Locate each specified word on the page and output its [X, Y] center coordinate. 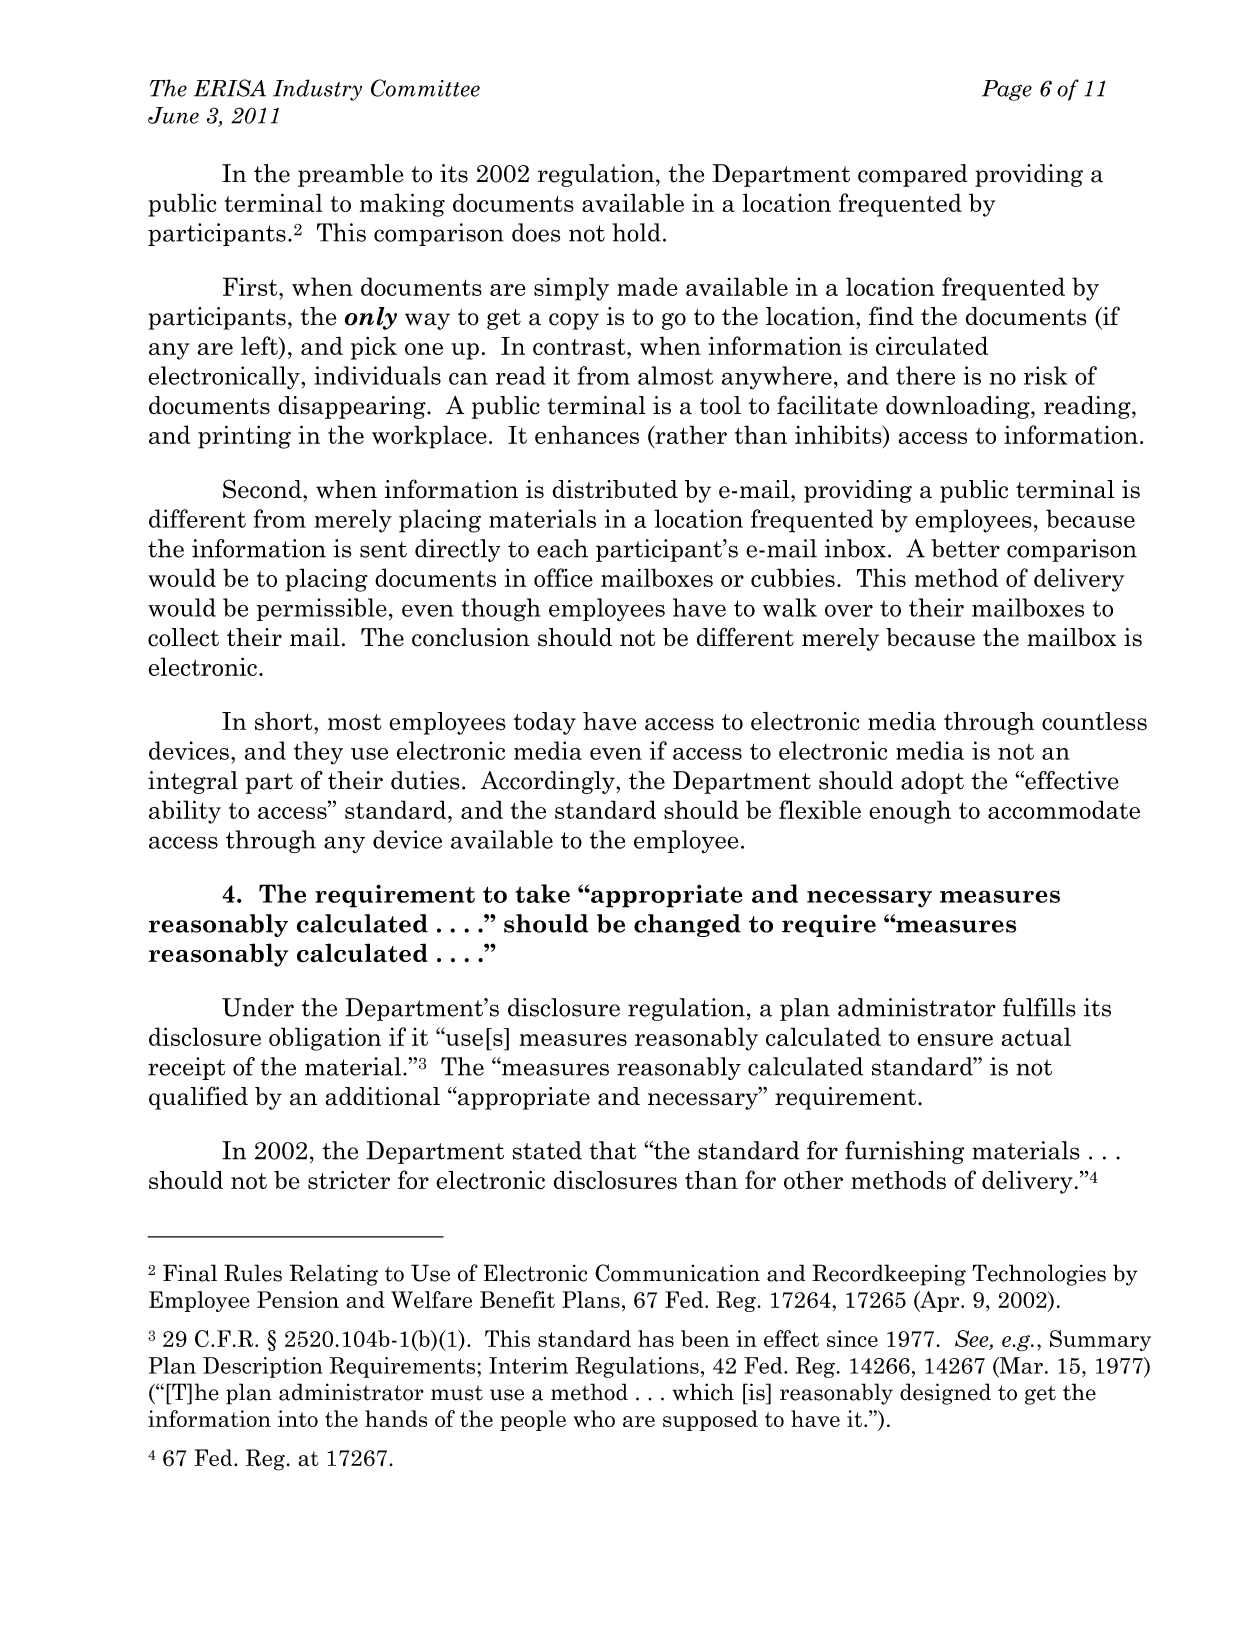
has [656, 1338]
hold [636, 232]
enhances [587, 434]
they [318, 753]
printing [244, 437]
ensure [955, 1040]
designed [945, 1394]
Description [263, 1367]
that [613, 1150]
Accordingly [549, 782]
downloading [959, 407]
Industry [317, 90]
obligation [325, 1039]
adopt [932, 782]
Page [1007, 90]
